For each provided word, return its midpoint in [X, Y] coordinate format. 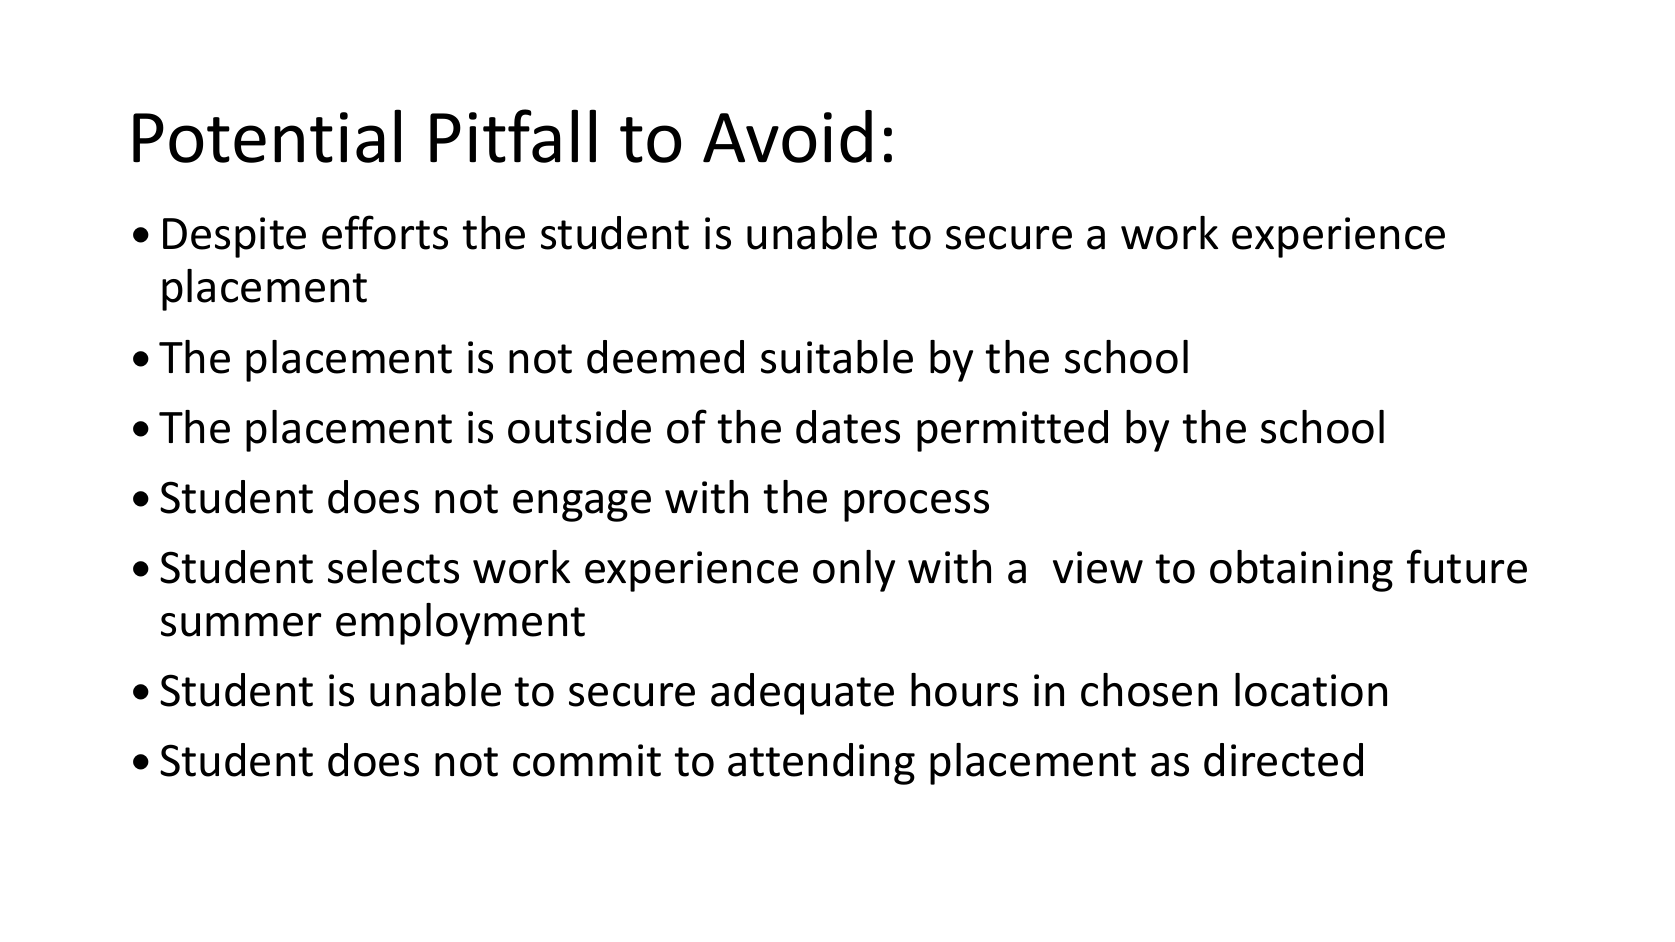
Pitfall [513, 136]
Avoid [787, 136]
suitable [837, 357]
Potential [267, 136]
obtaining [1301, 571]
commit [587, 760]
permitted [1012, 431]
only [854, 571]
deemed [665, 357]
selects [393, 567]
